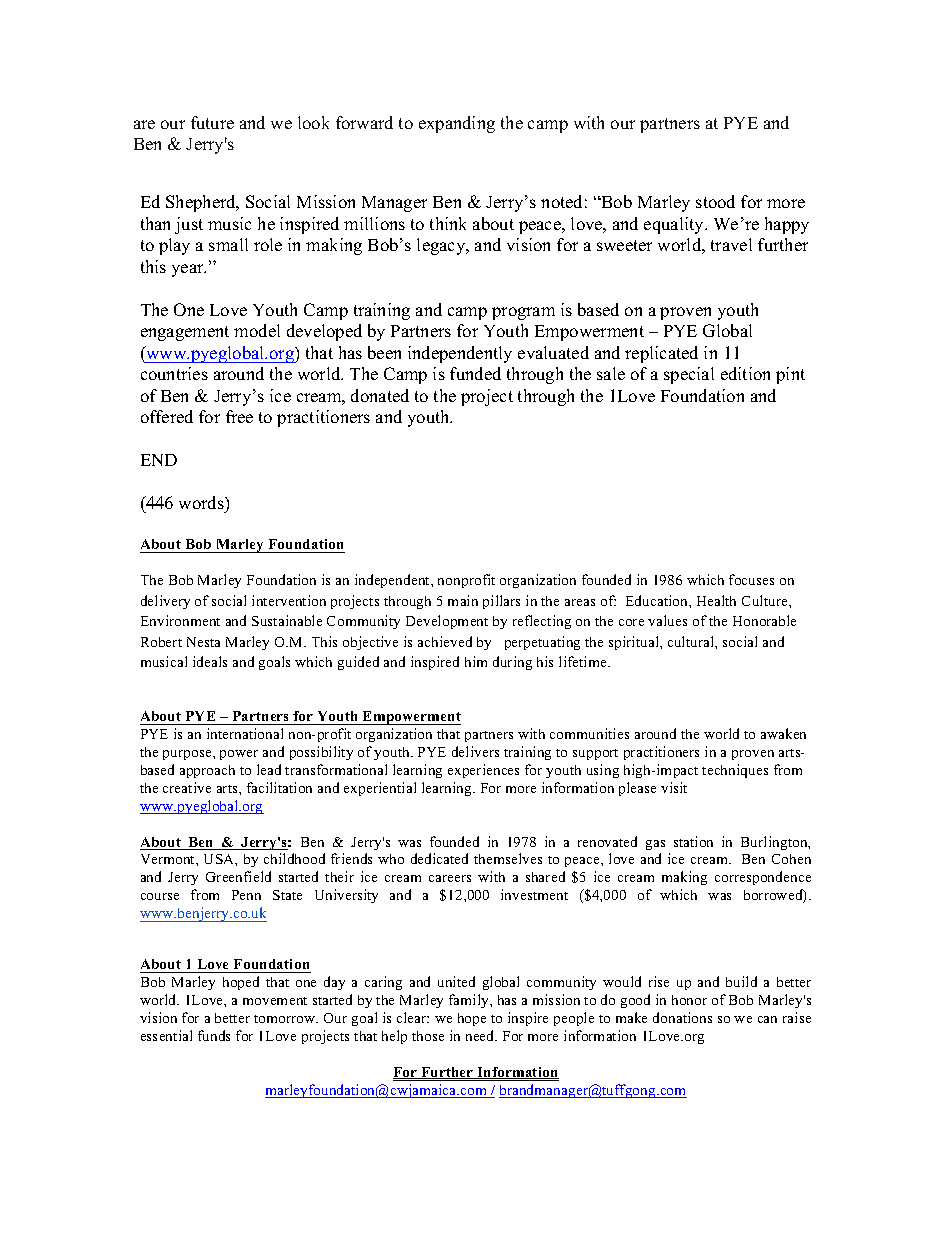  What do you see at coordinates (476, 661) in the page?
I see `him` at bounding box center [476, 661].
